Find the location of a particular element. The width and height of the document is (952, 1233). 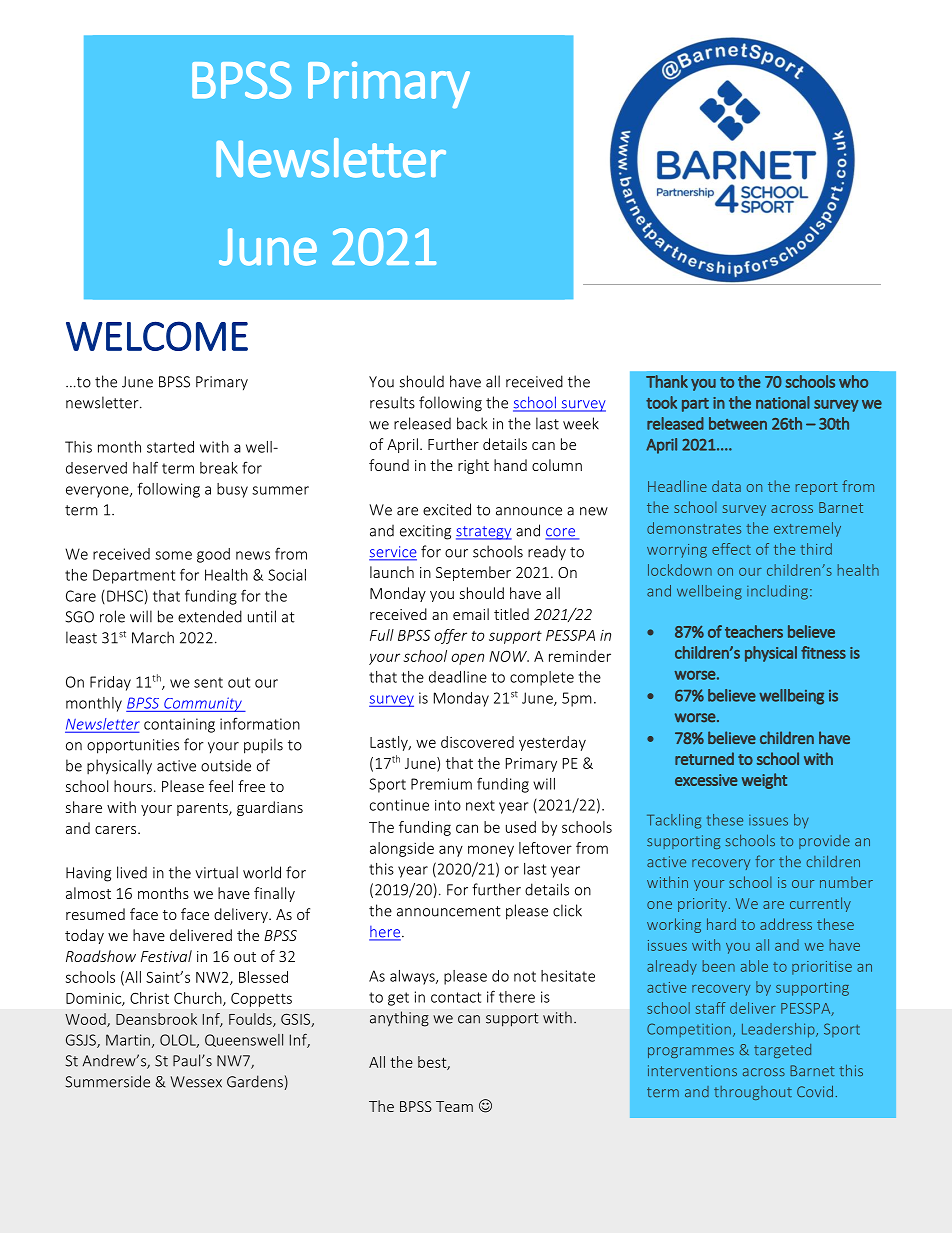

provide is located at coordinates (824, 842).
